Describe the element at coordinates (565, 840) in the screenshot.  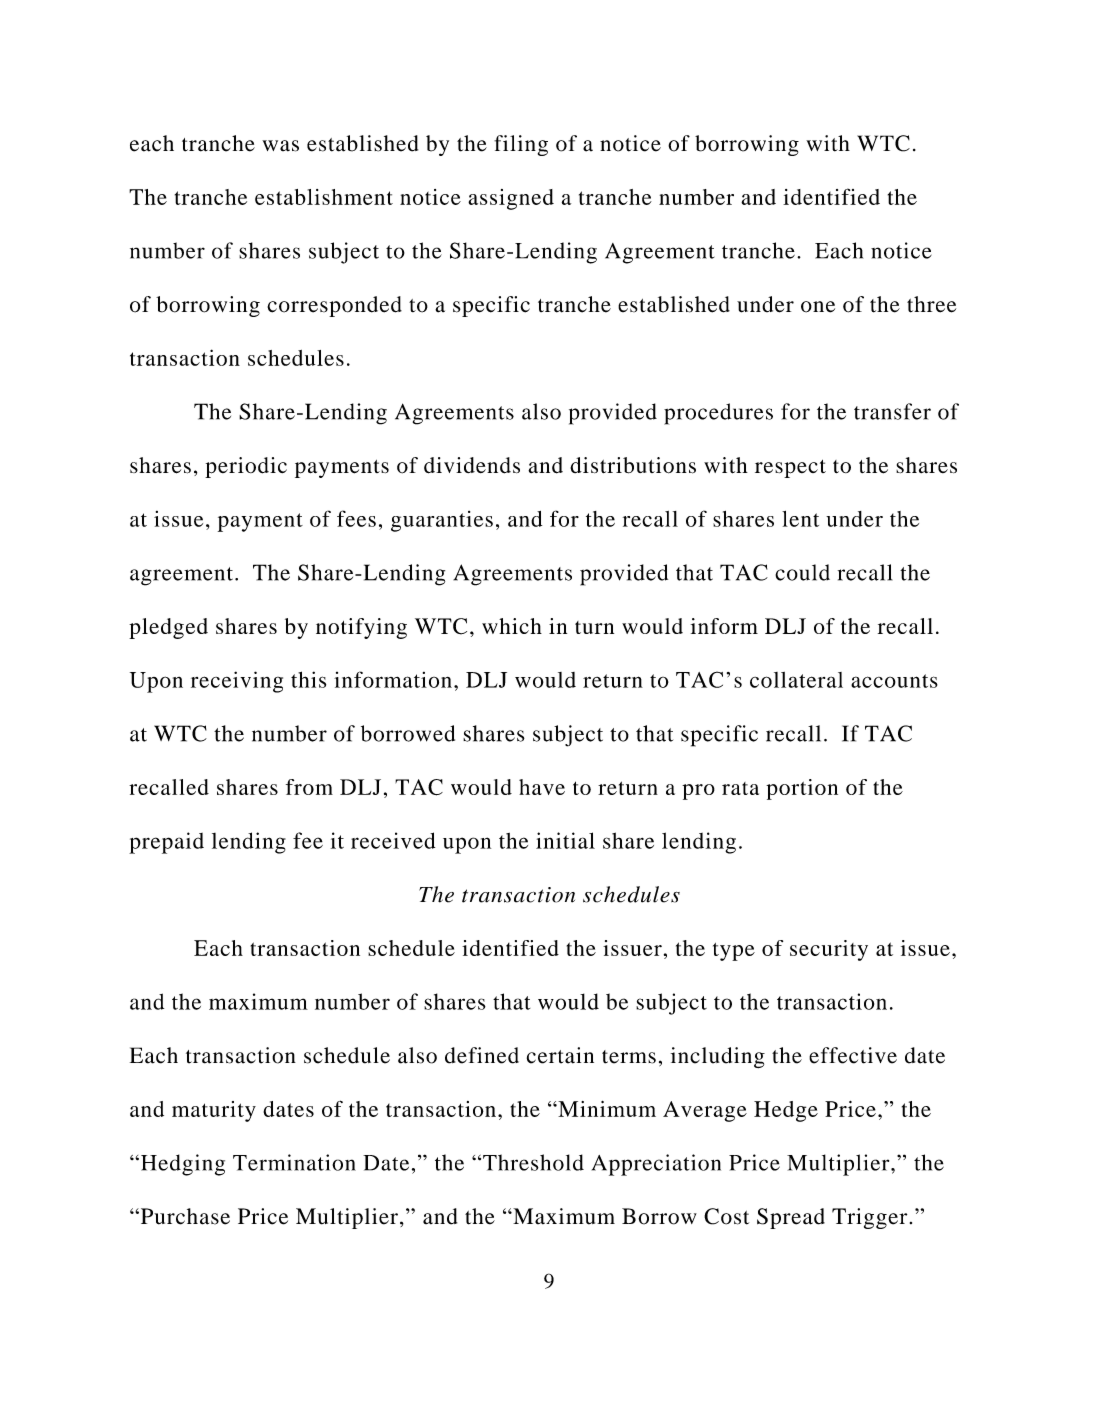
I see `initial` at that location.
